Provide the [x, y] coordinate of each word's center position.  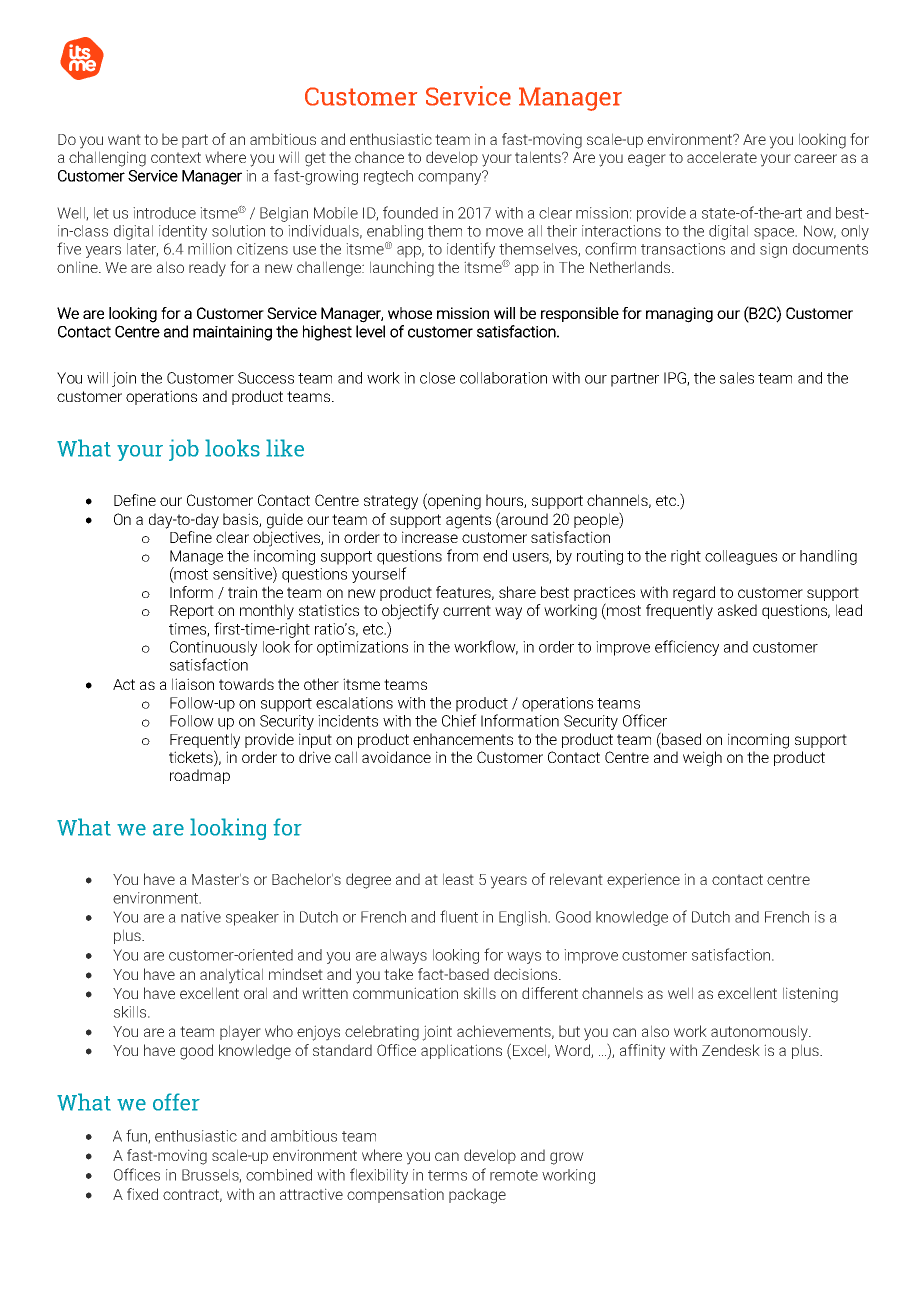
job [184, 450]
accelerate [722, 157]
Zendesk [731, 1050]
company [451, 178]
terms [447, 1175]
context [176, 157]
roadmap [200, 776]
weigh [702, 759]
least [458, 879]
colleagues [741, 557]
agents [468, 521]
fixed [142, 1194]
